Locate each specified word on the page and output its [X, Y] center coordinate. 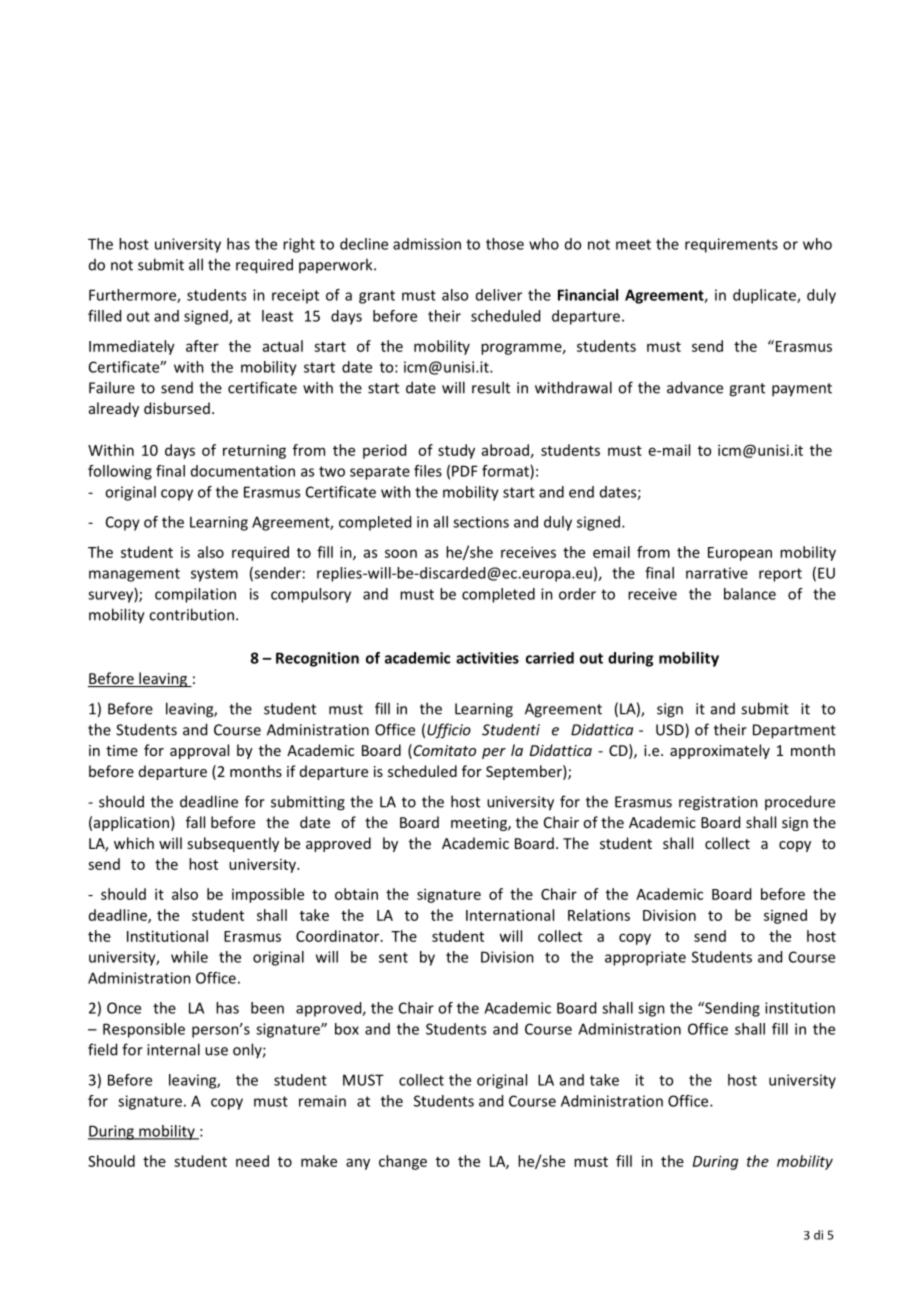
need [252, 1161]
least [277, 316]
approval [199, 751]
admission [427, 244]
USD [671, 730]
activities [487, 658]
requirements [731, 245]
